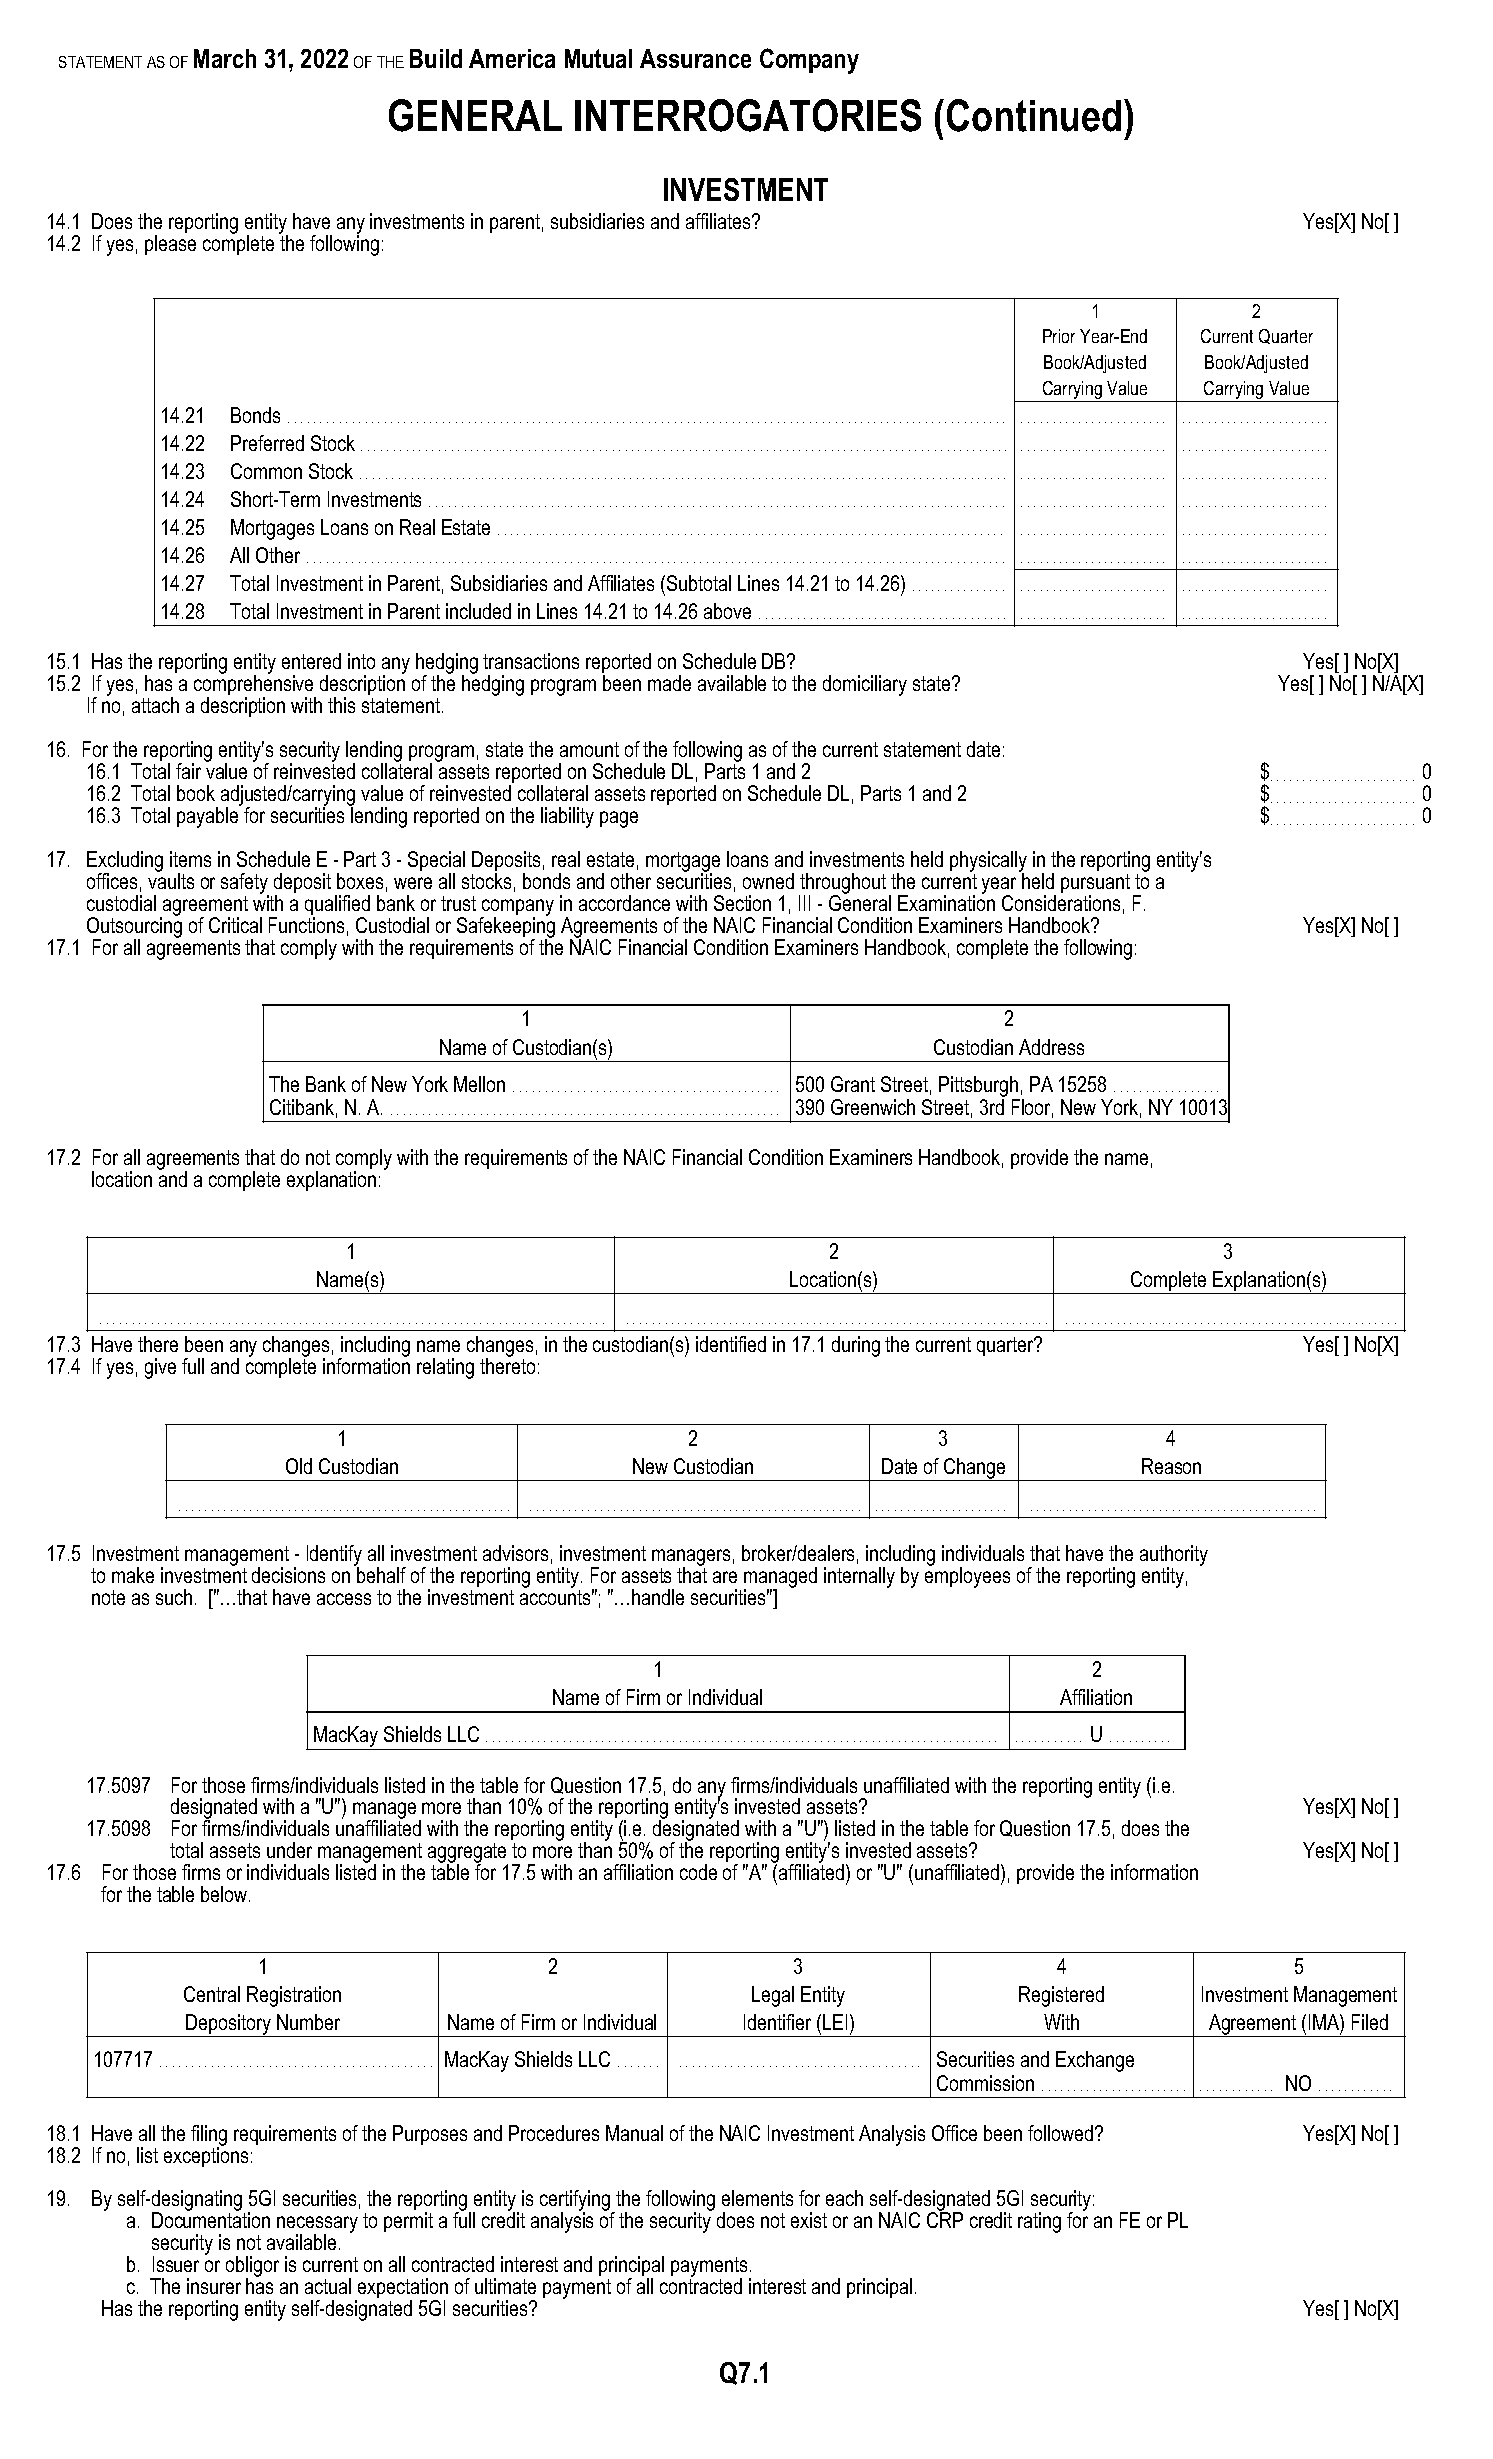 This screenshot has height=2459, width=1493. What do you see at coordinates (288, 1575) in the screenshot?
I see `decisions` at bounding box center [288, 1575].
